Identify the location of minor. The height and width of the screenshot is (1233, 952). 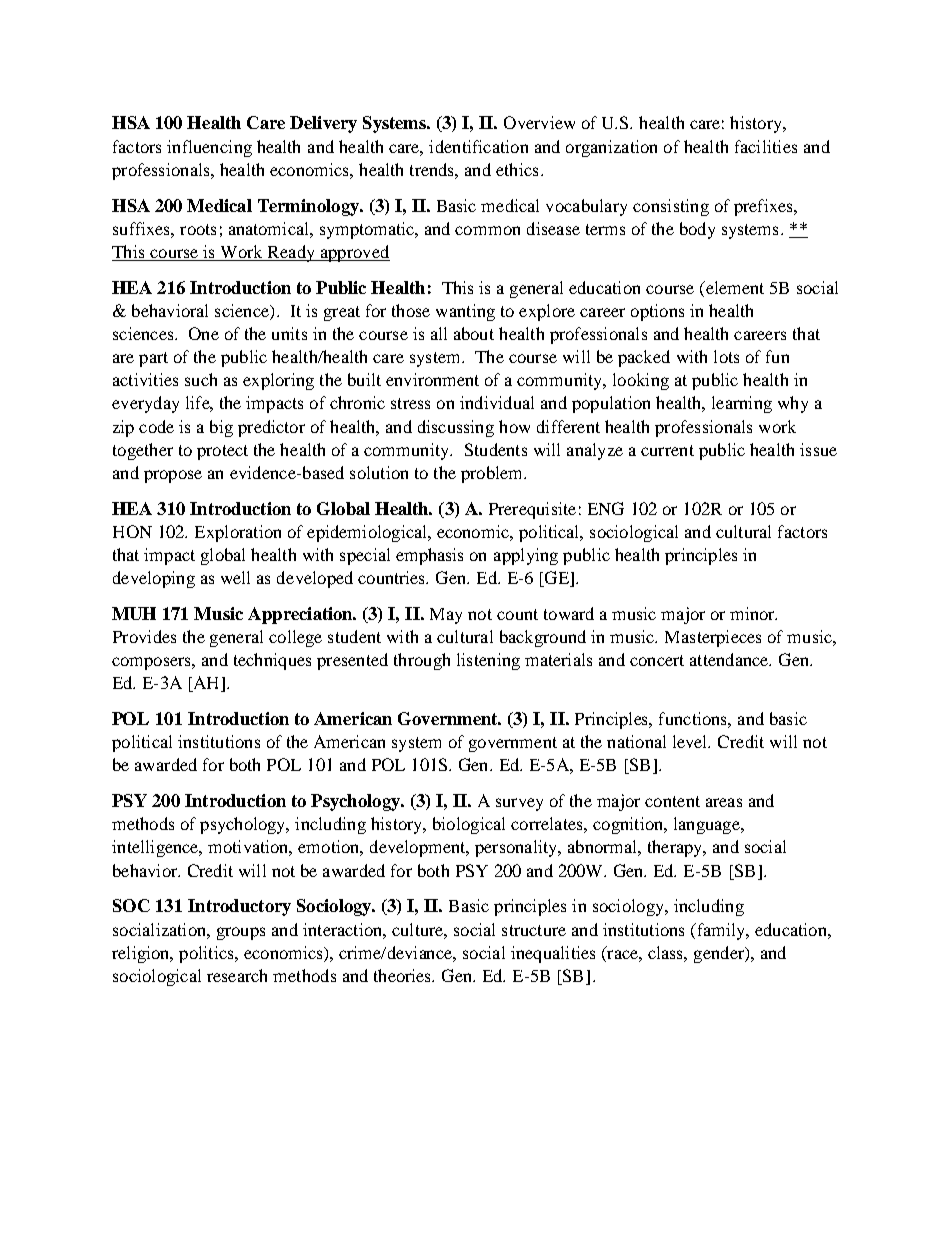
(753, 613).
